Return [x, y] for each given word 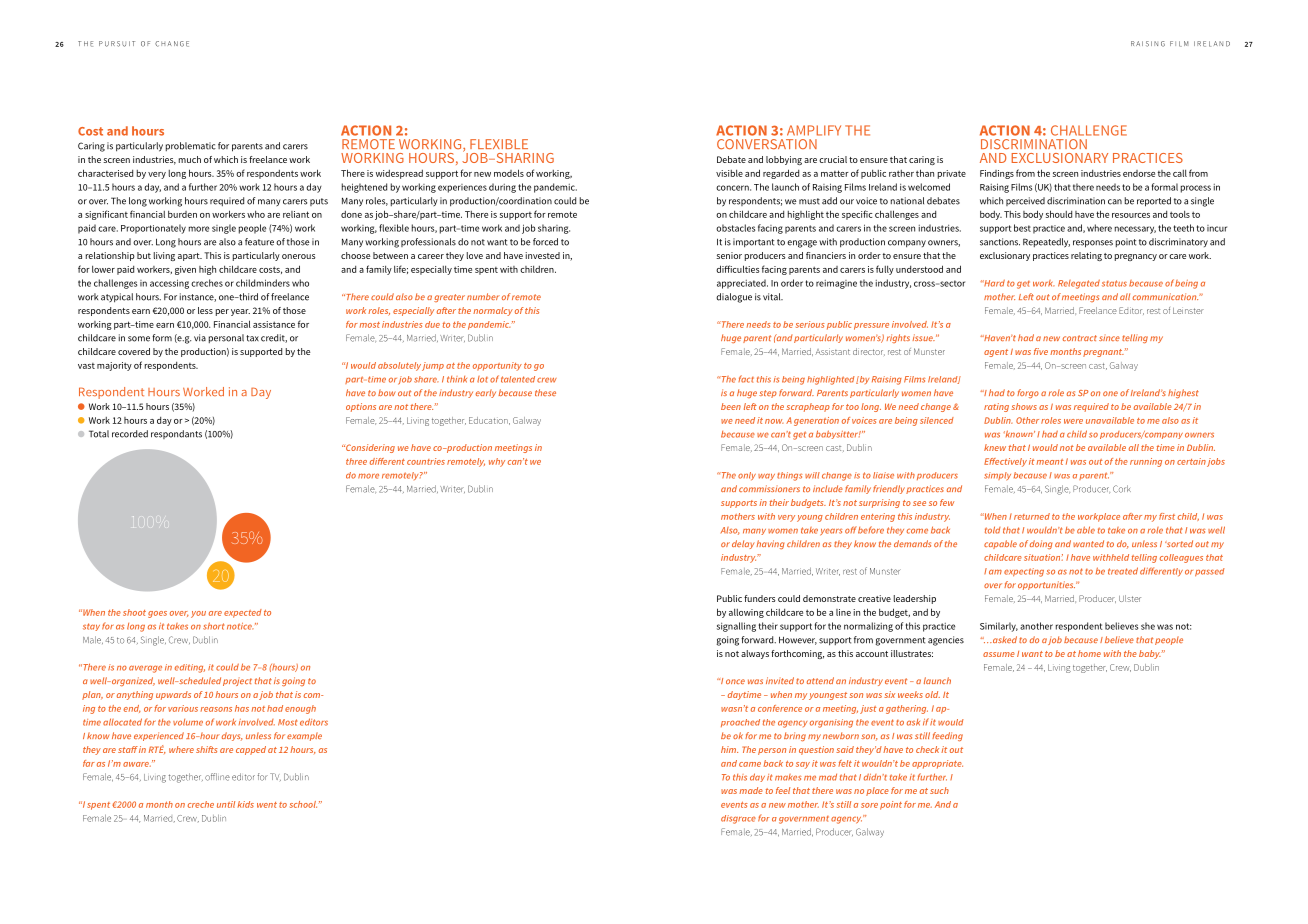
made [751, 790]
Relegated [1079, 284]
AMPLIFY [814, 130]
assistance [274, 324]
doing [1041, 544]
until [226, 804]
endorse [1139, 173]
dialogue [734, 298]
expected [243, 613]
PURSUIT [117, 44]
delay [743, 544]
